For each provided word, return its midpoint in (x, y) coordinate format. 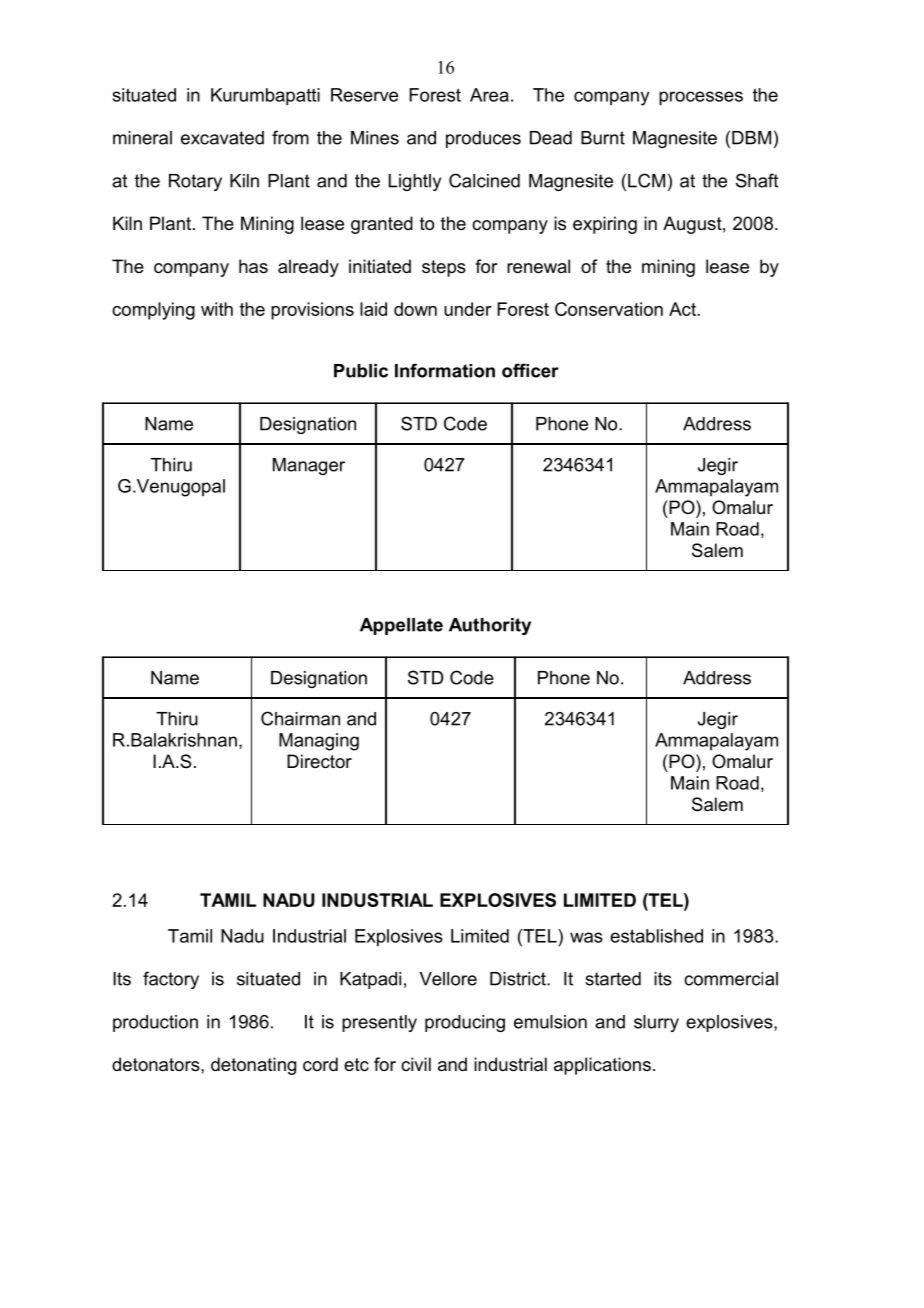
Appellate (401, 626)
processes (701, 98)
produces (483, 139)
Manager (309, 466)
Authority (490, 626)
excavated (222, 138)
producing (465, 1023)
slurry (656, 1023)
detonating (253, 1066)
